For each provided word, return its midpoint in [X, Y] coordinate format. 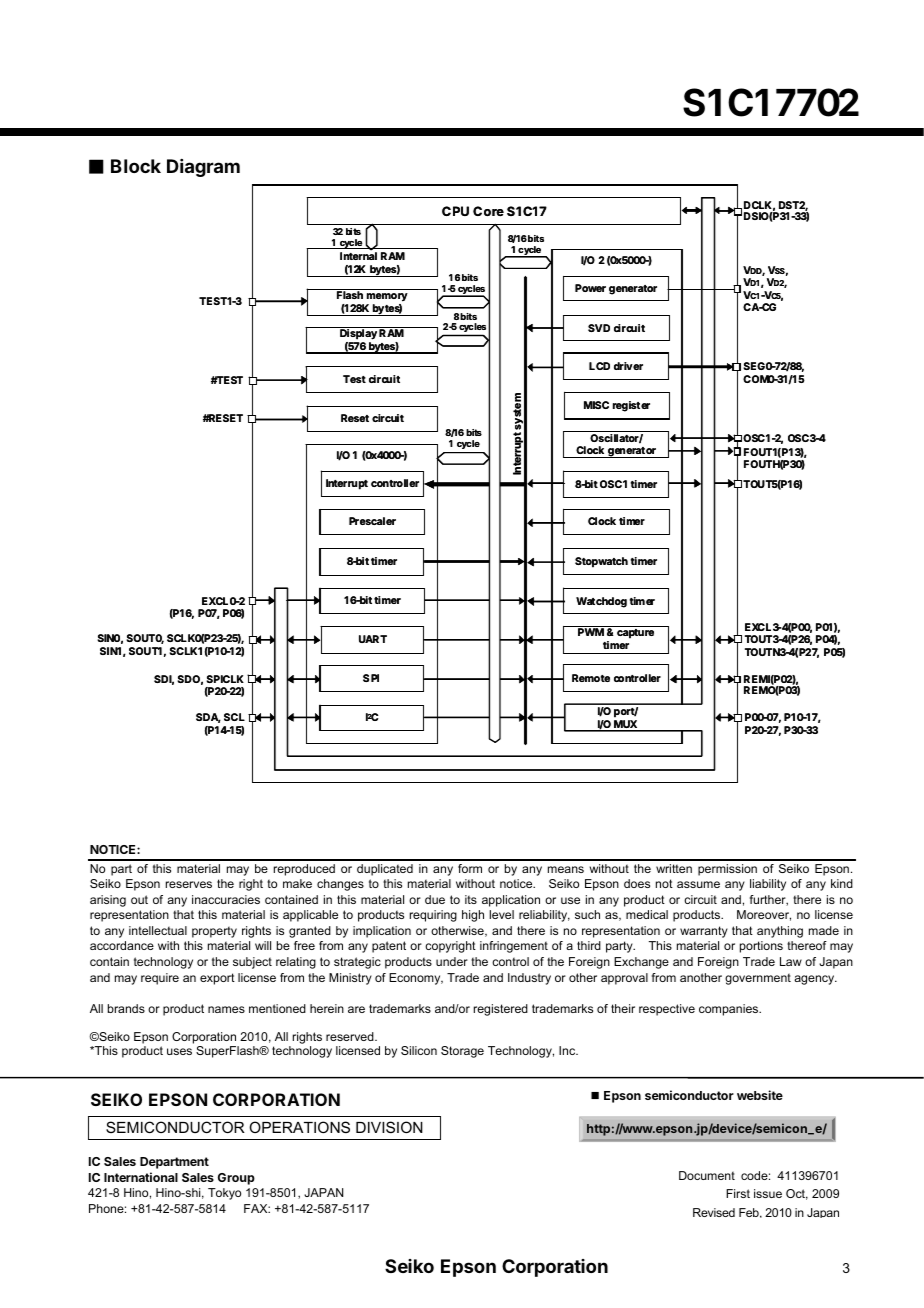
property [214, 932]
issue [768, 1193]
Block [136, 166]
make [297, 883]
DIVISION [389, 1127]
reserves [189, 884]
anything [780, 932]
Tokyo [224, 1194]
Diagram [203, 168]
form [470, 868]
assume [698, 884]
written [674, 868]
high [473, 916]
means [566, 869]
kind [842, 883]
